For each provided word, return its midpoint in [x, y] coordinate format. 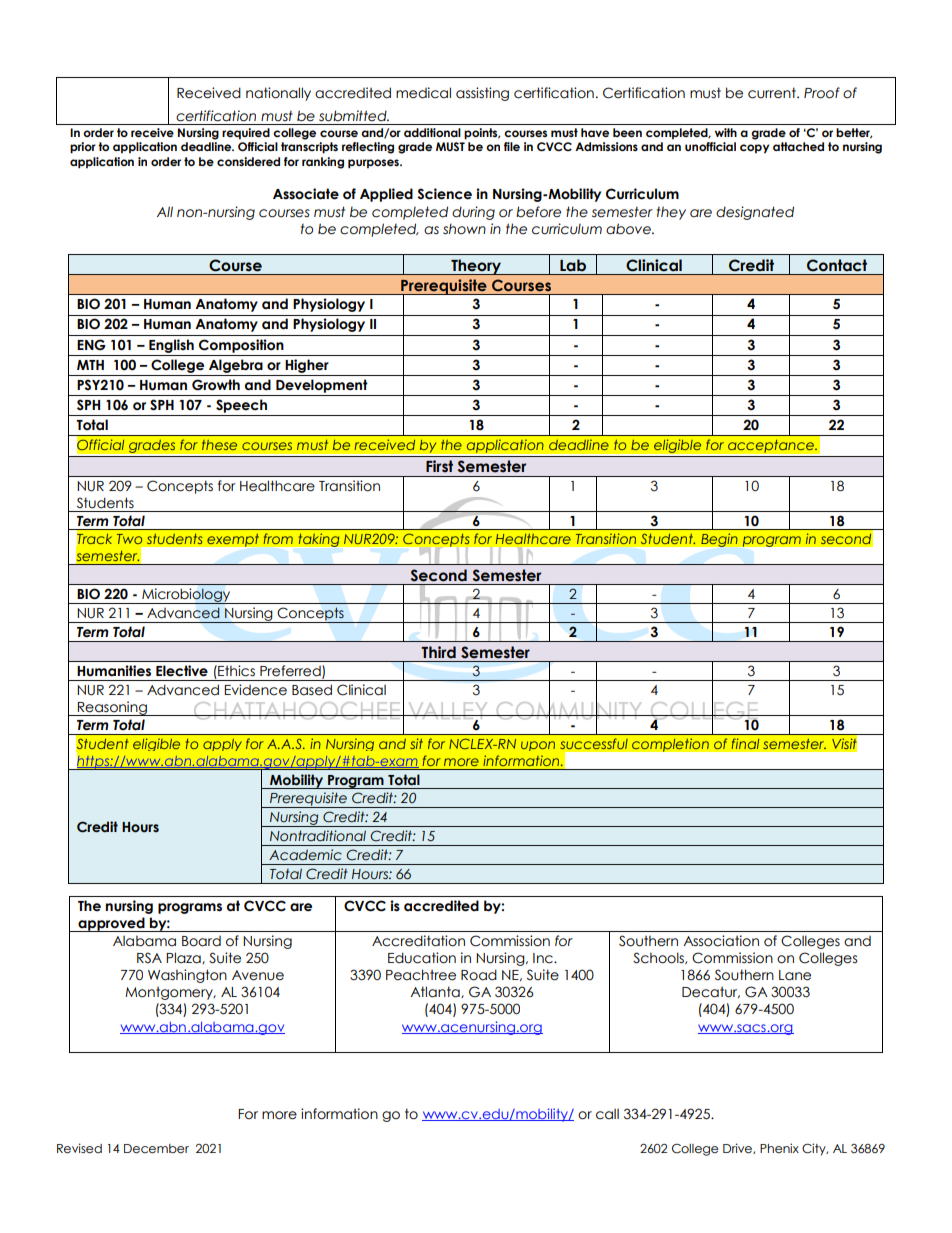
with [726, 132]
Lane [795, 975]
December [156, 1149]
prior [83, 148]
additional [432, 132]
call [607, 1114]
